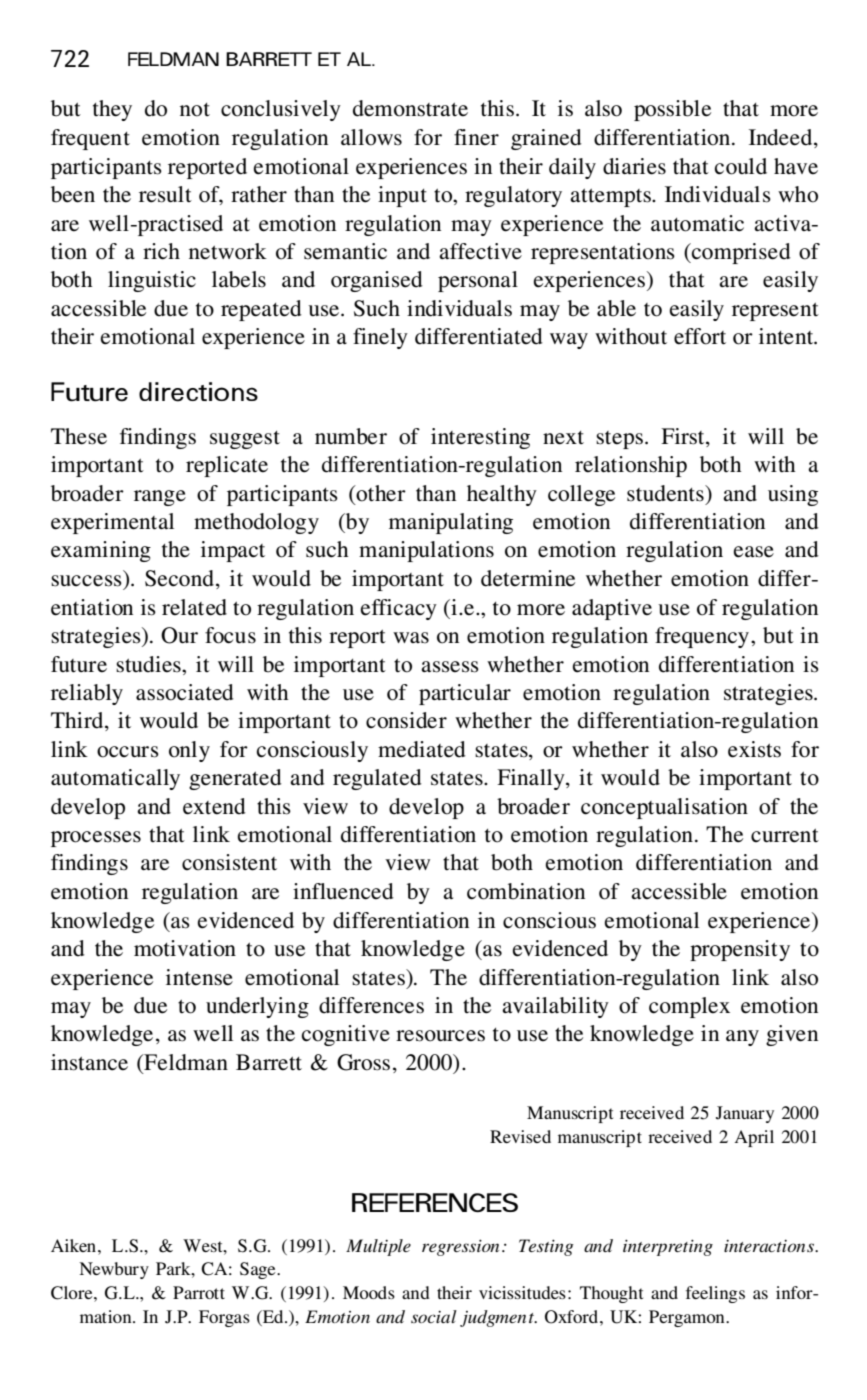  Describe the element at coordinates (195, 110) in the screenshot. I see `not` at that location.
